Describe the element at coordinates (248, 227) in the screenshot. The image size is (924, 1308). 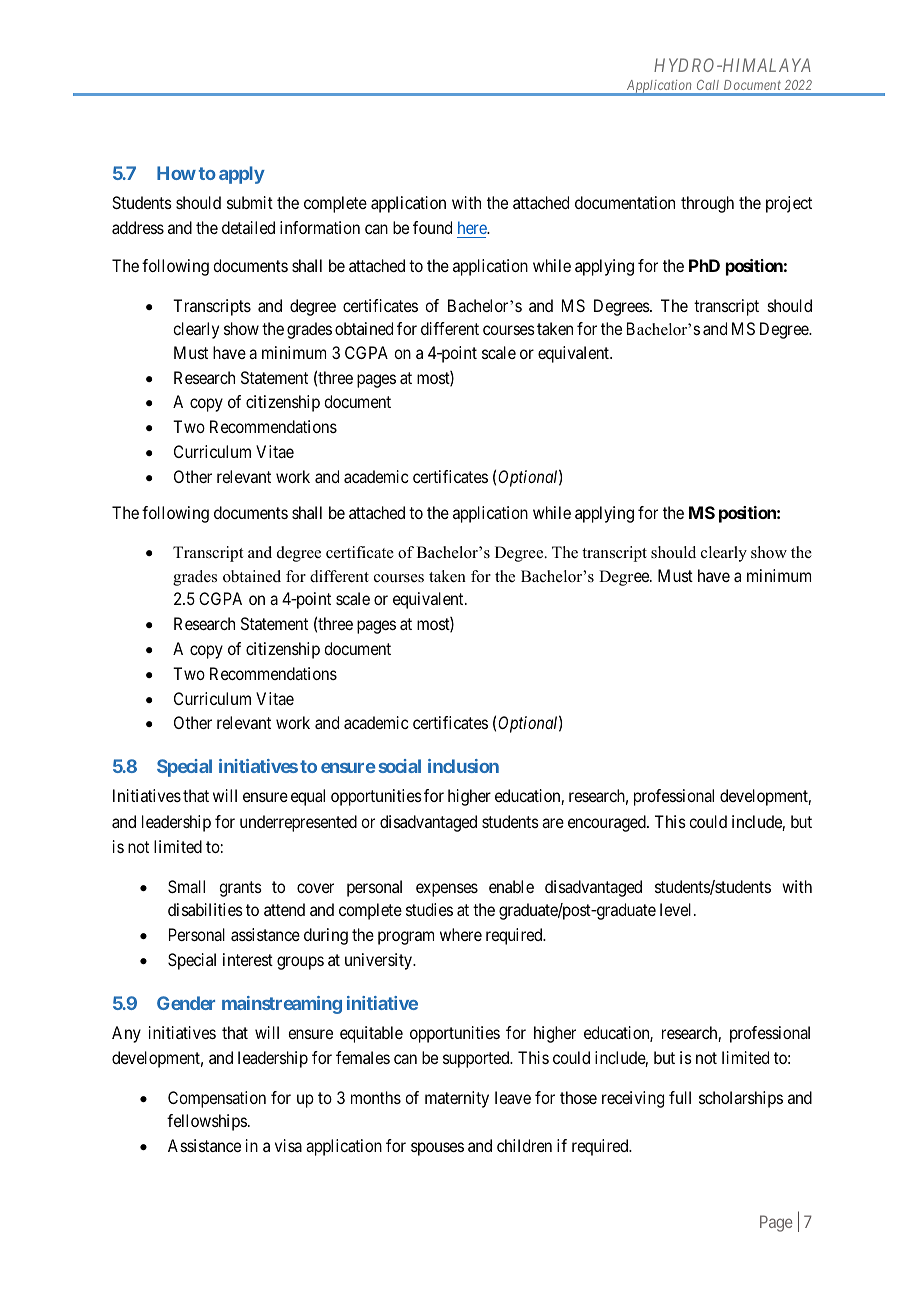
I see `detailed` at that location.
